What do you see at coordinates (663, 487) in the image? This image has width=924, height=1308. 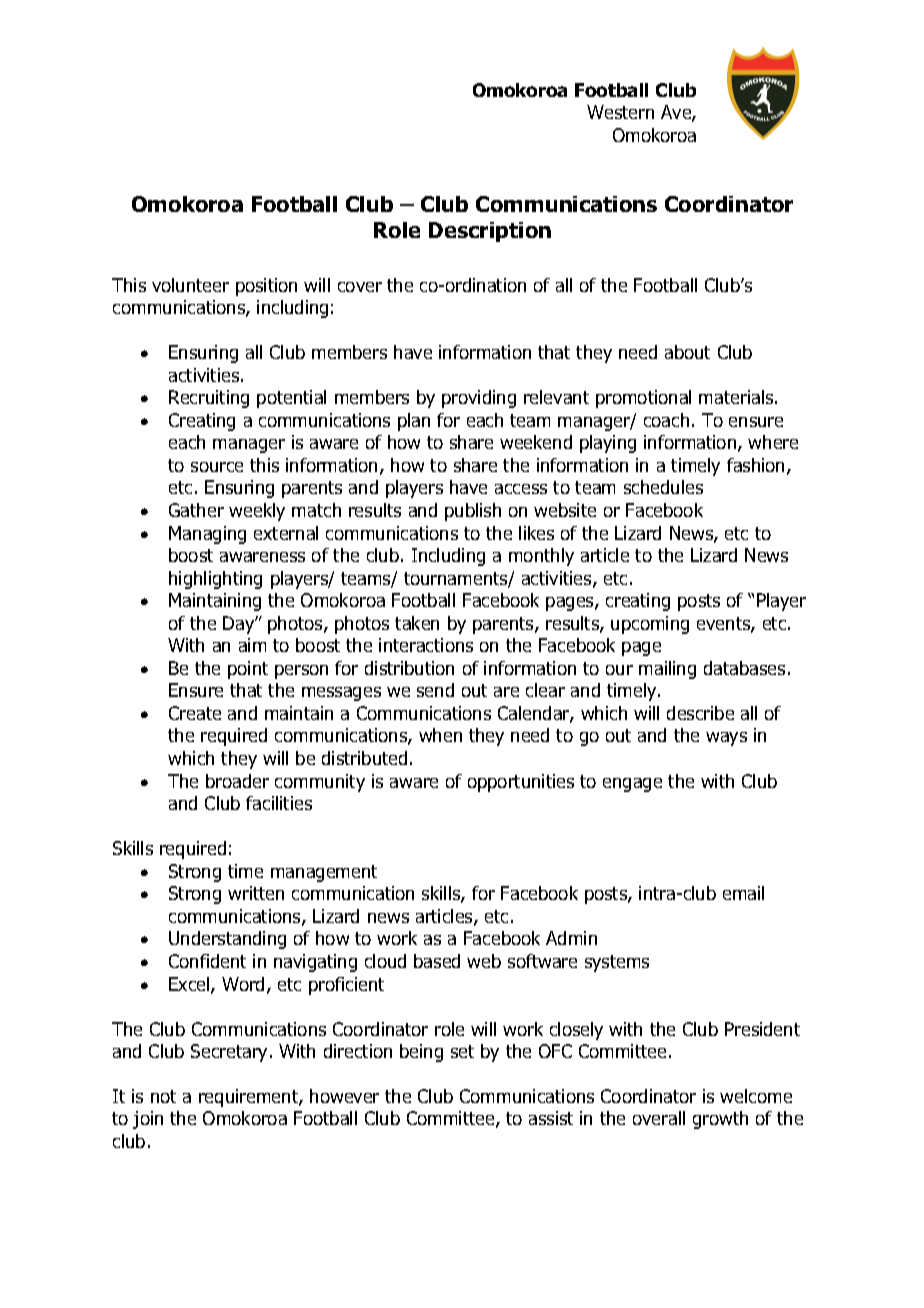 I see `schedules` at bounding box center [663, 487].
